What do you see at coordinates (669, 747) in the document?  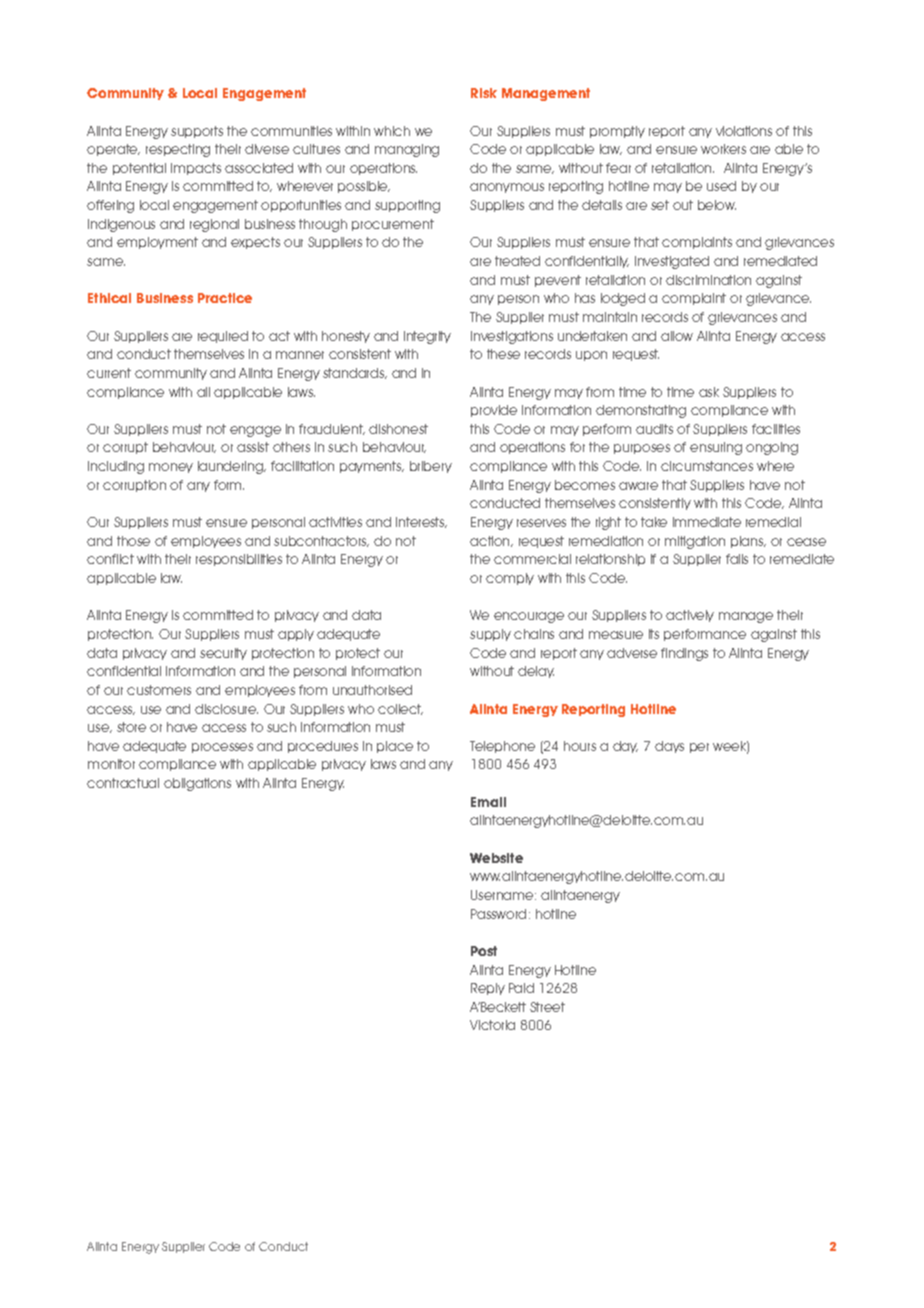 I see `days` at bounding box center [669, 747].
